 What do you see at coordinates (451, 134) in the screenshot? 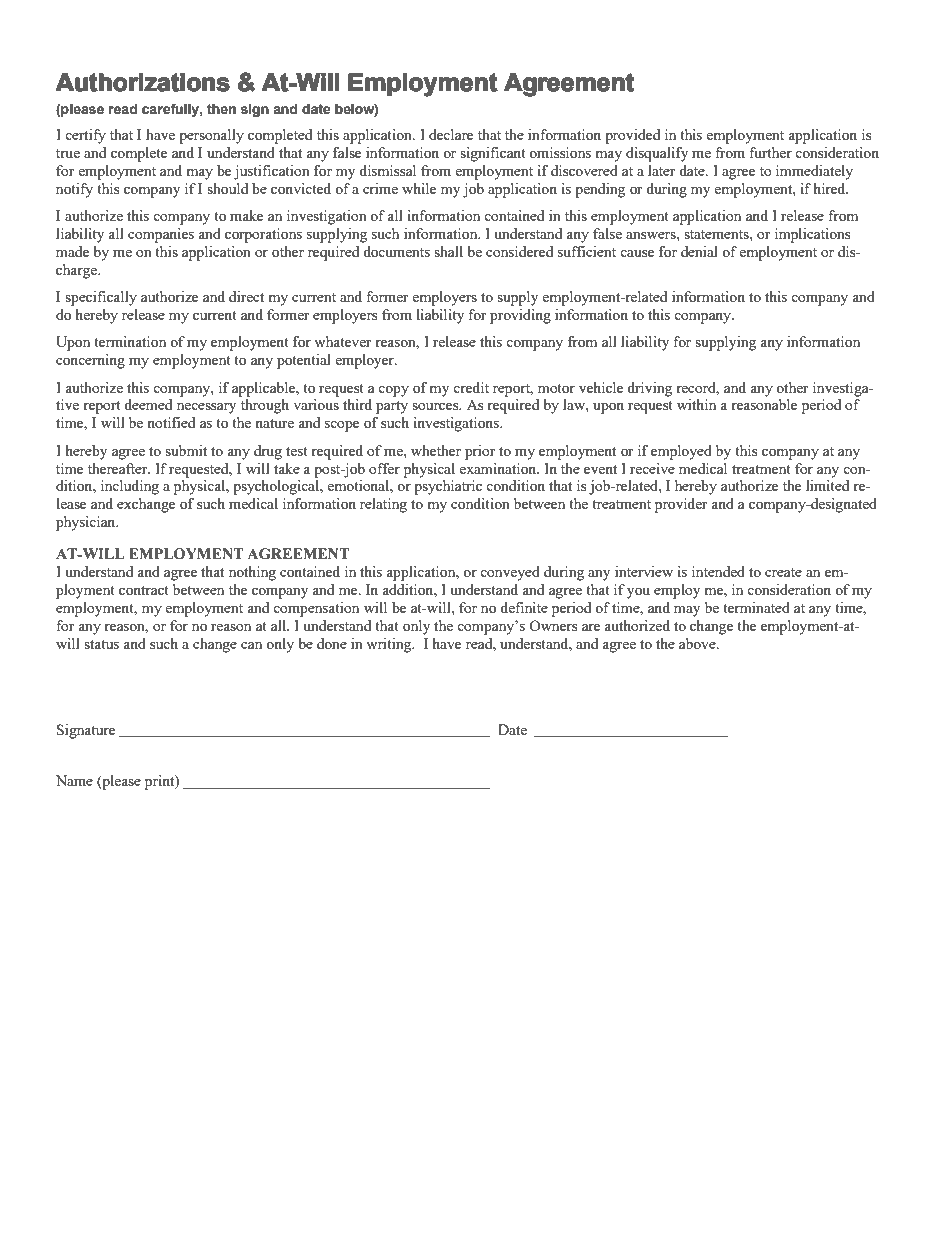
I see `declare` at bounding box center [451, 134].
